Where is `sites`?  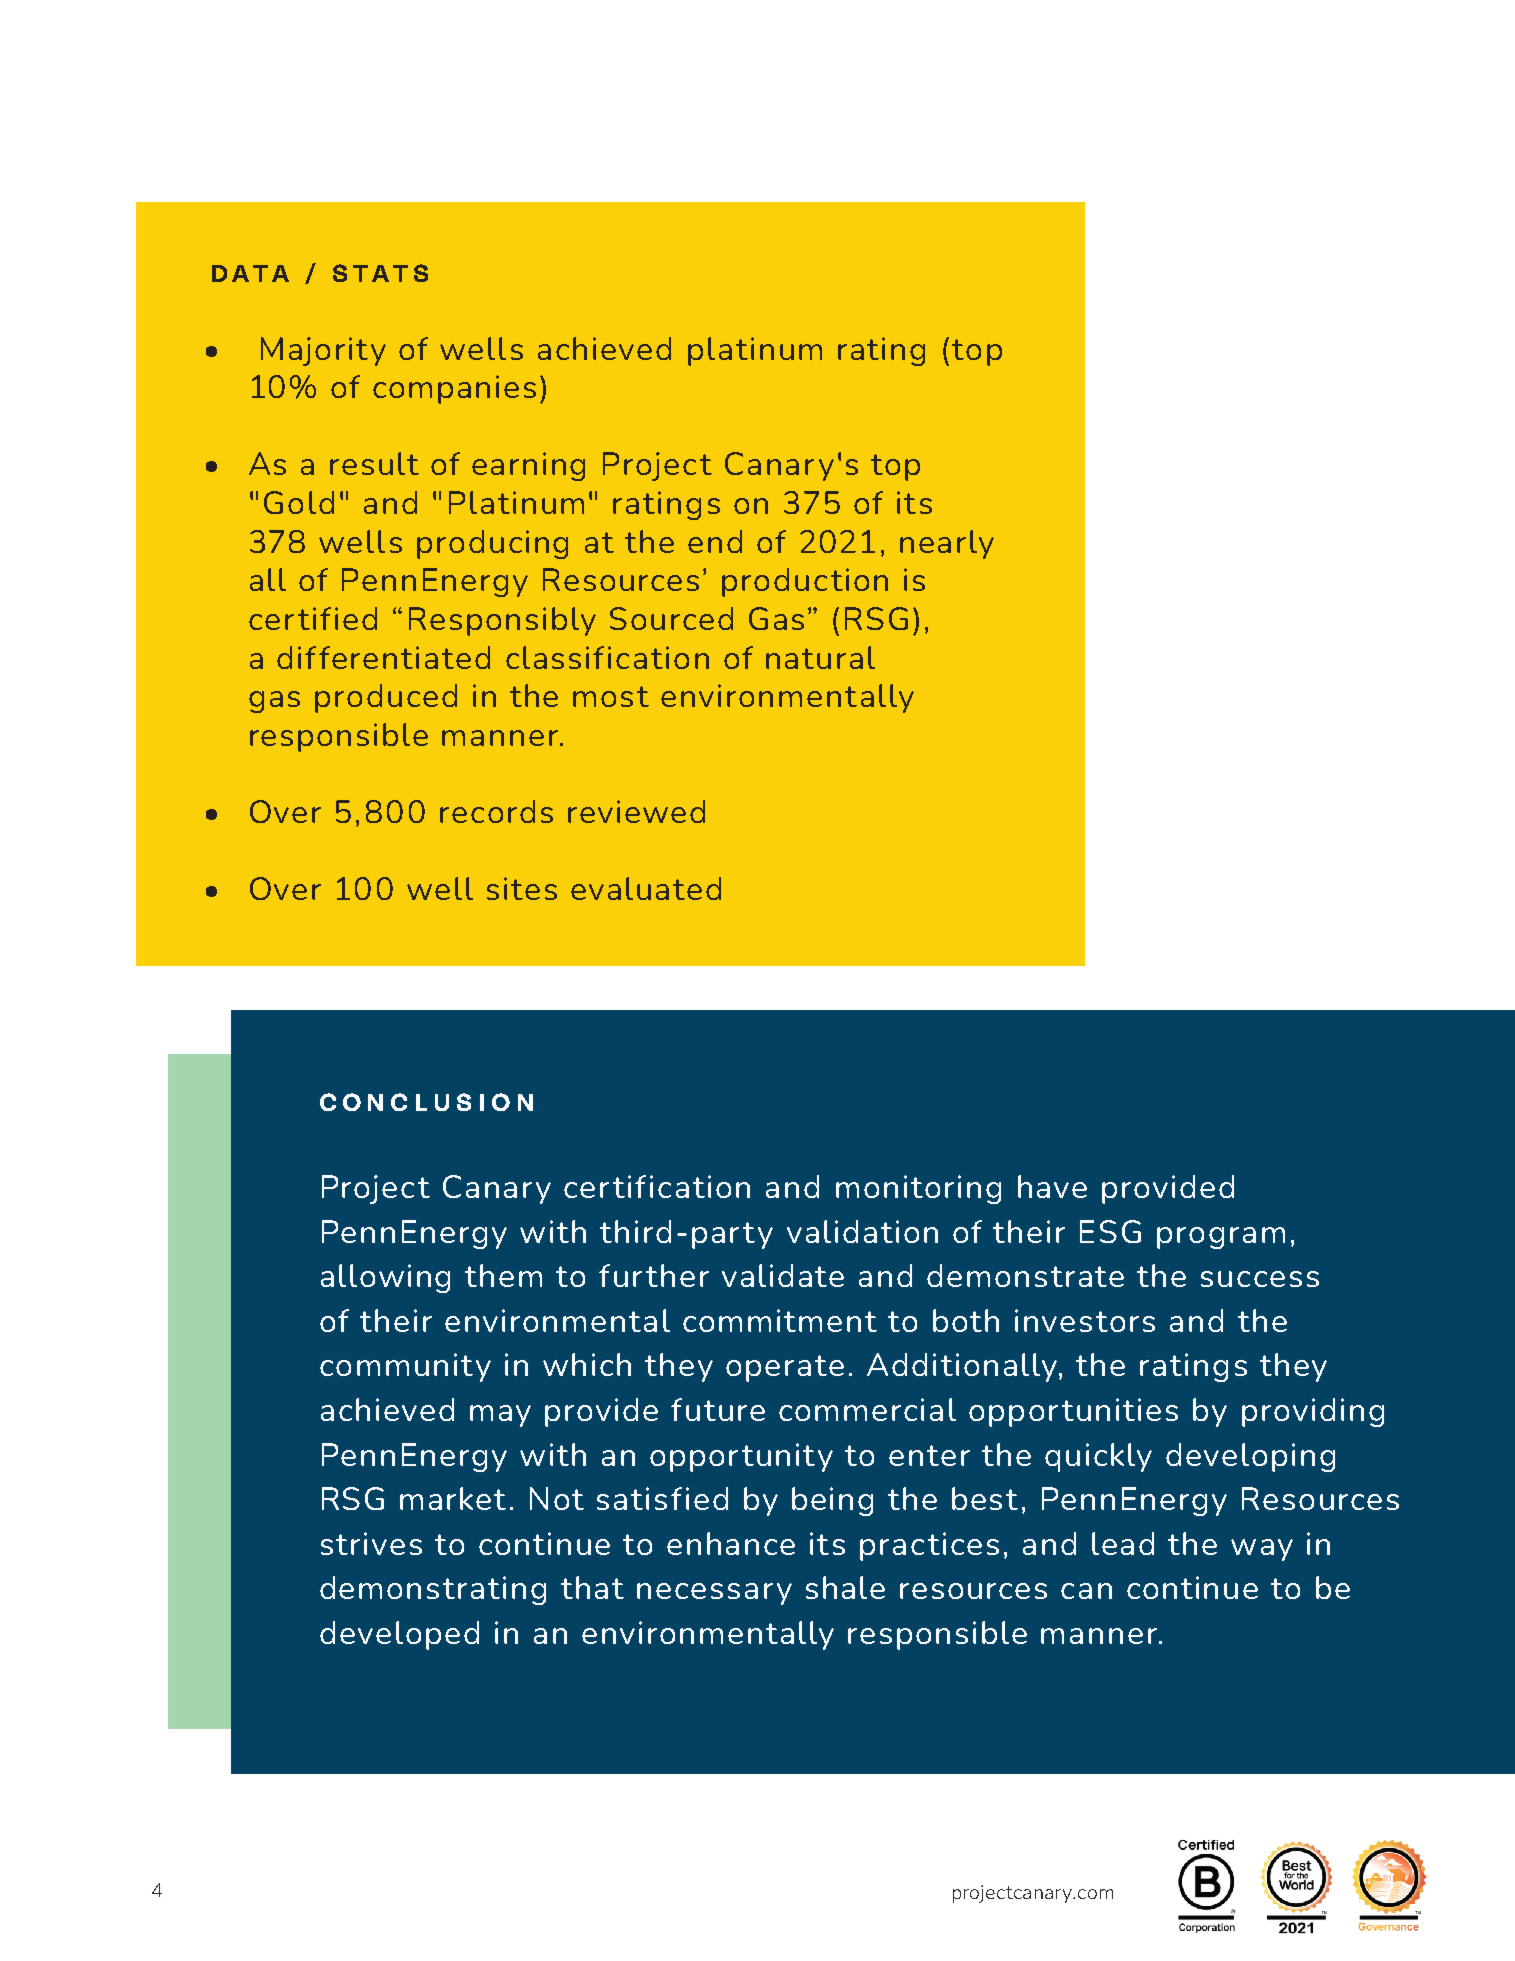
sites is located at coordinates (522, 888).
